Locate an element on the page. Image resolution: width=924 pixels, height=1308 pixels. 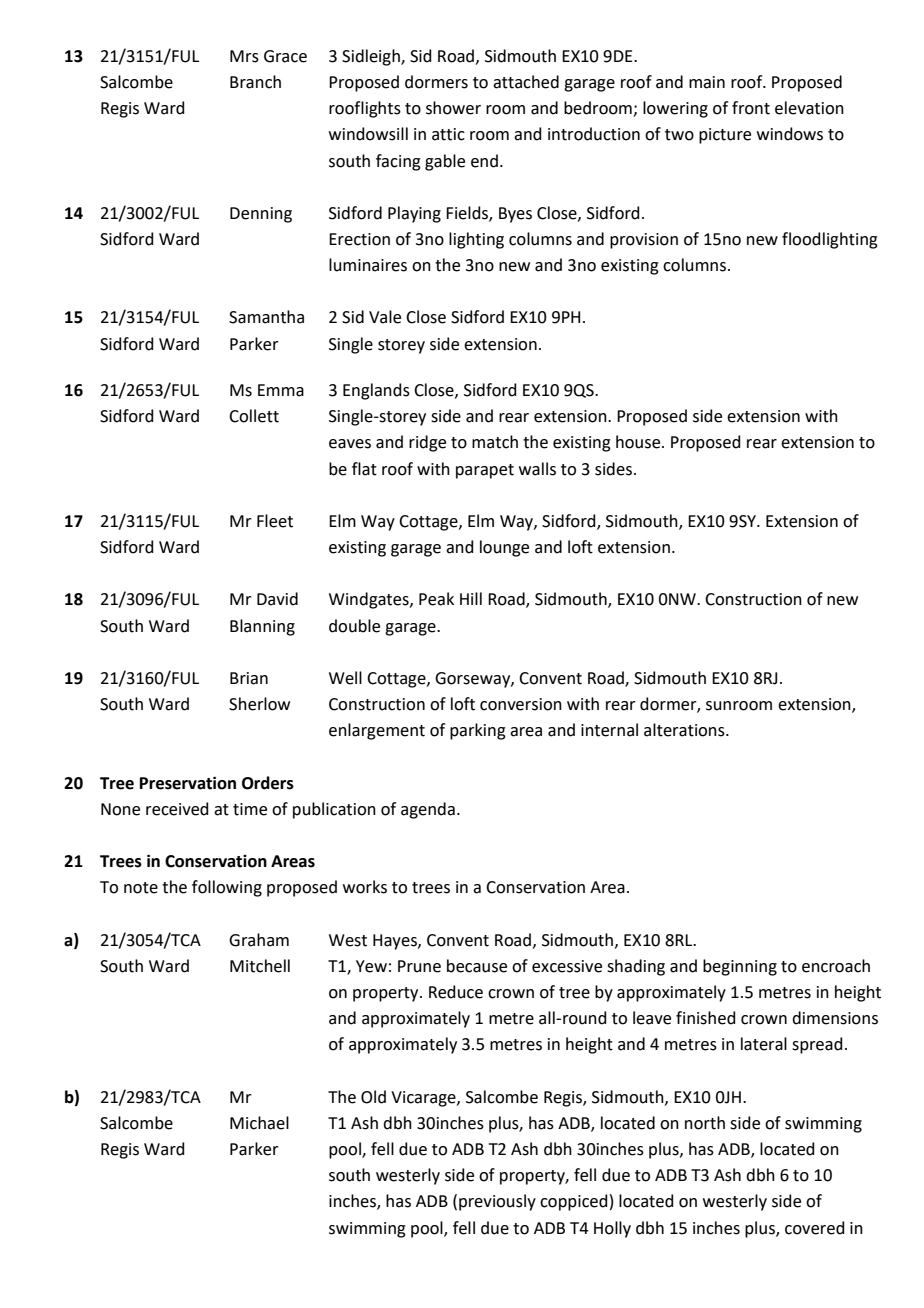
front is located at coordinates (751, 108).
